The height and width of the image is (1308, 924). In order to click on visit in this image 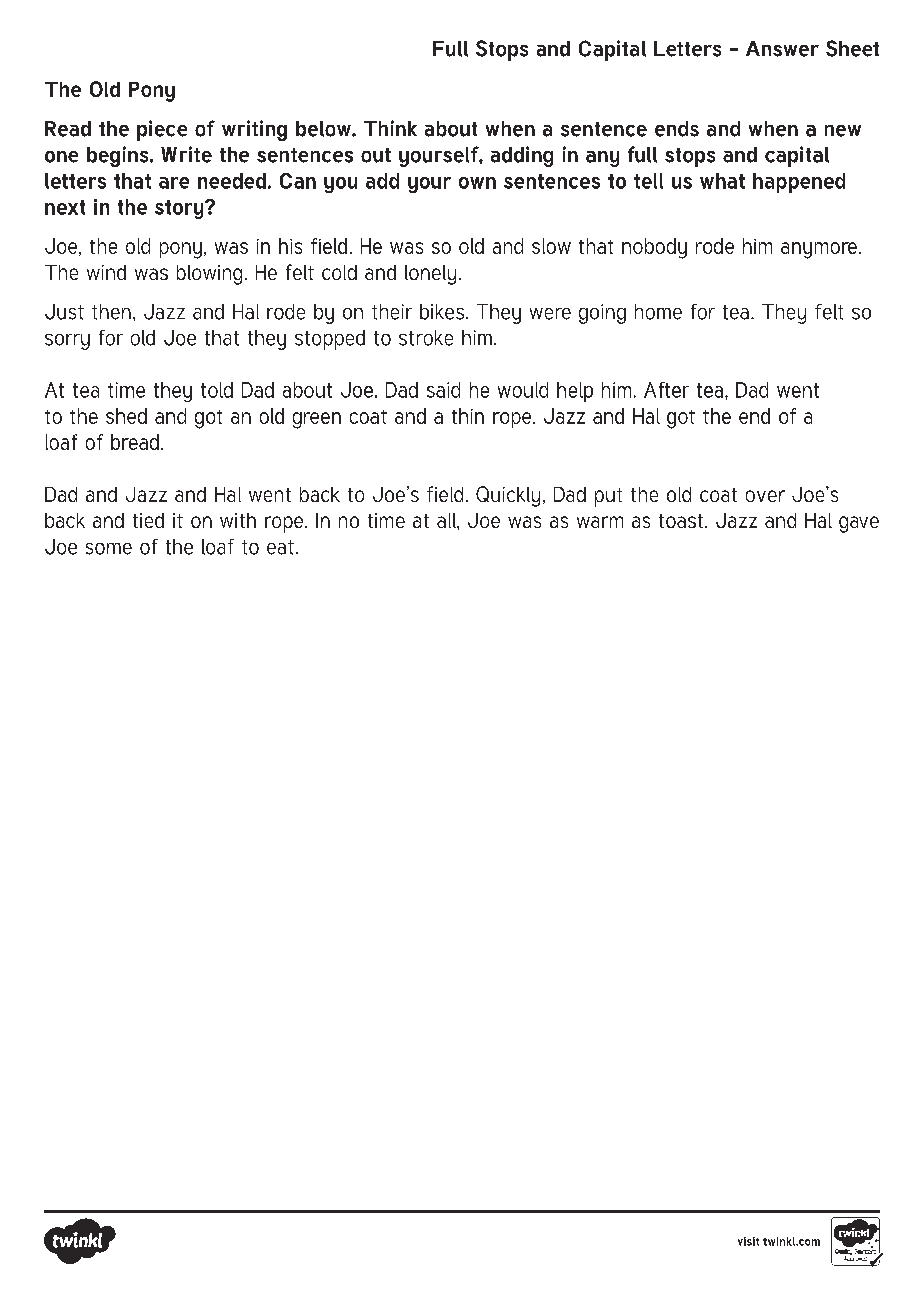, I will do `click(748, 1241)`.
